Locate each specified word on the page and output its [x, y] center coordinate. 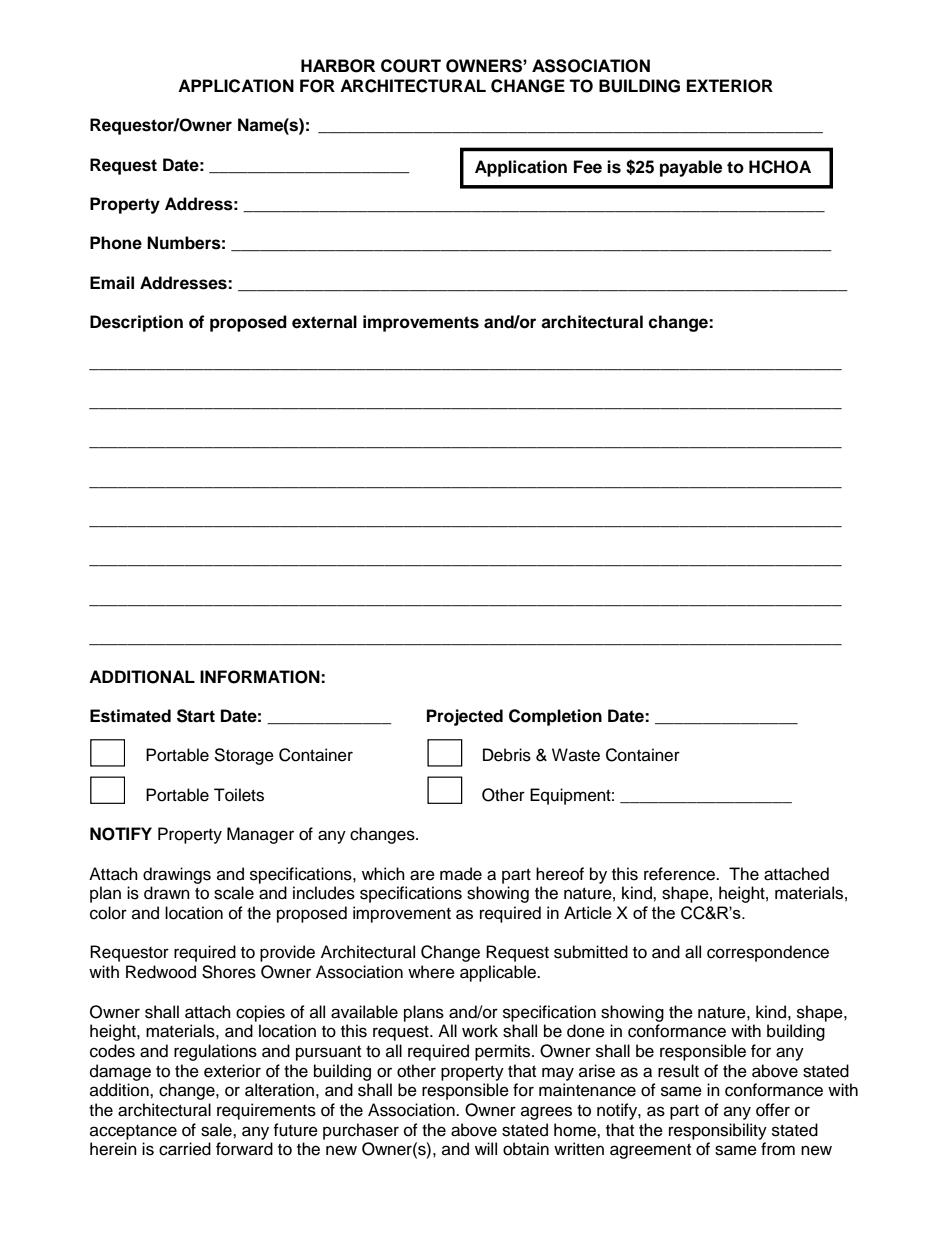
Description [136, 323]
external [324, 322]
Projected [465, 717]
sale [217, 1130]
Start [196, 716]
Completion [555, 717]
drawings [177, 875]
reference [680, 874]
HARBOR [338, 66]
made [461, 874]
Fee [588, 167]
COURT [411, 66]
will [486, 1148]
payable [691, 168]
